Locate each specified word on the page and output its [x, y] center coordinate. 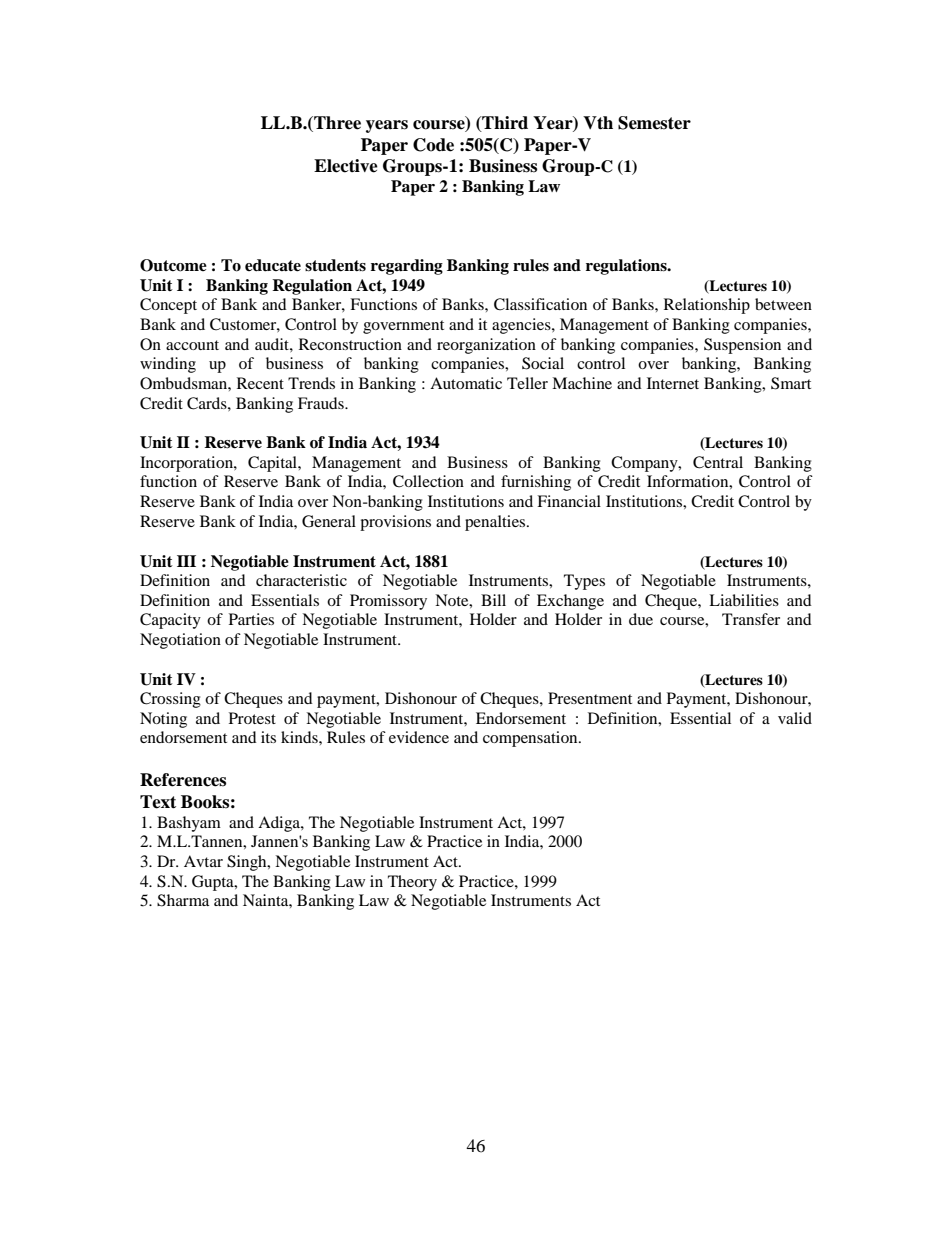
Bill [493, 600]
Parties [251, 619]
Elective [346, 166]
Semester [654, 123]
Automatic [466, 383]
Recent [260, 383]
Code [433, 145]
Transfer [751, 619]
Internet [673, 383]
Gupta [214, 883]
